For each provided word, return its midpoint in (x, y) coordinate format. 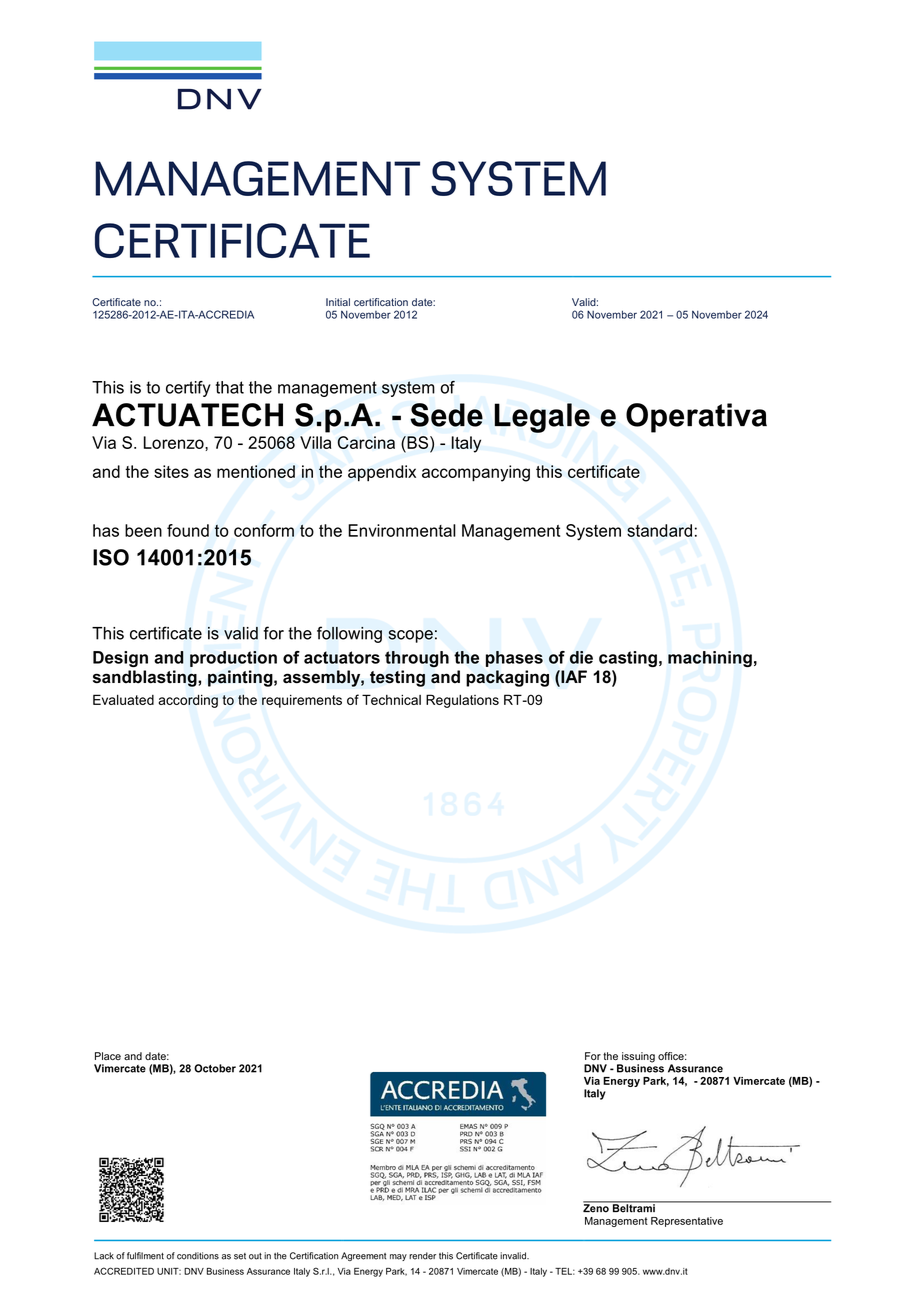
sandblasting (146, 678)
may (398, 1257)
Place (108, 1056)
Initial (338, 302)
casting (628, 659)
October (215, 1068)
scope (411, 636)
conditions (198, 1256)
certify (188, 389)
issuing (637, 1058)
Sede (446, 415)
